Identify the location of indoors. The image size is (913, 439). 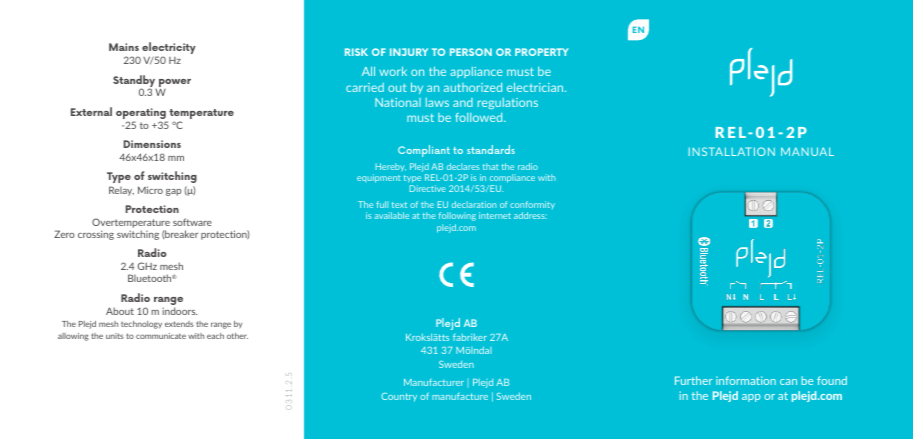
(180, 311).
